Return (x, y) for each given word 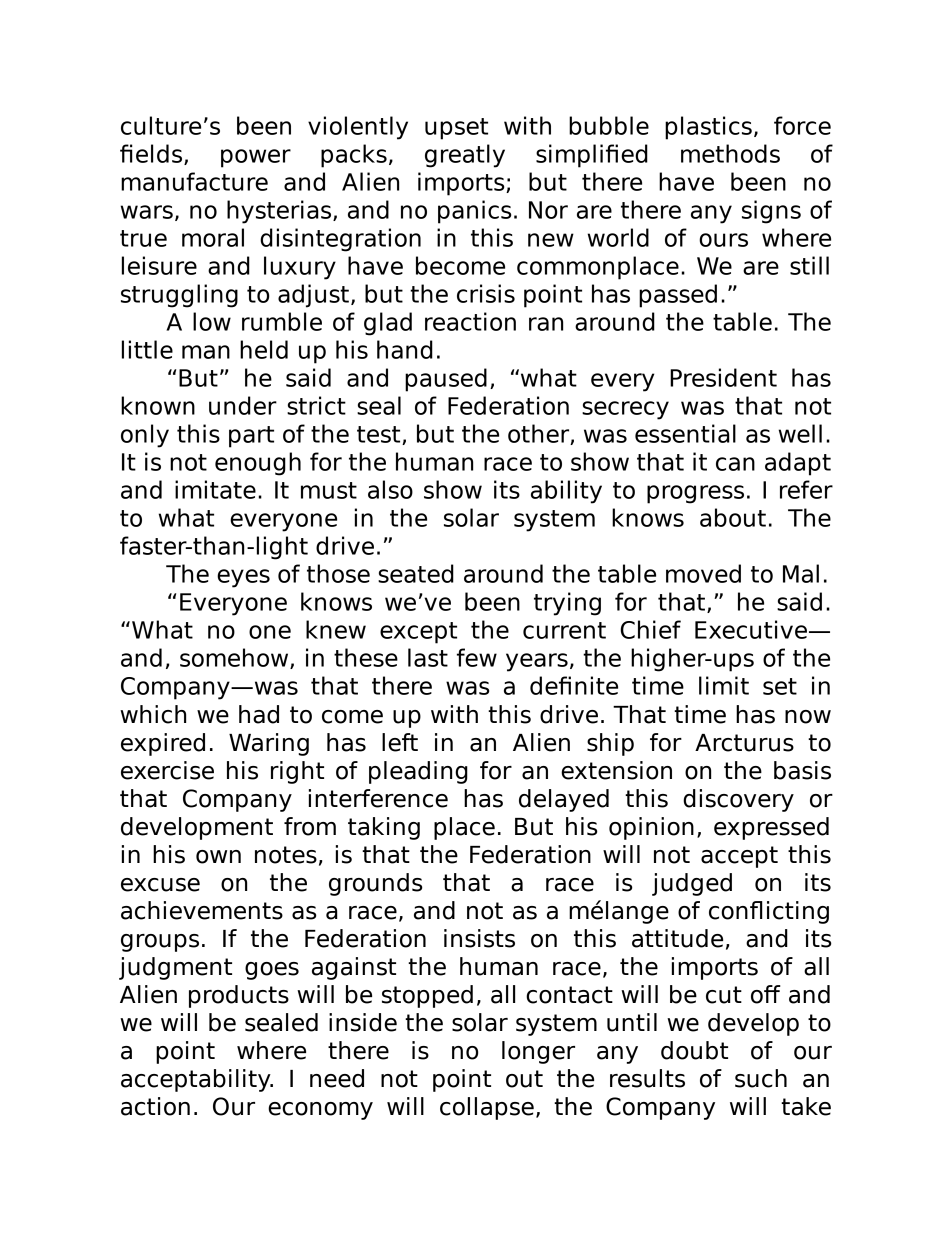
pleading (418, 772)
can (735, 464)
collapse (487, 1108)
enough (258, 464)
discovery (738, 800)
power (256, 158)
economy (320, 1111)
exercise (167, 770)
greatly (465, 156)
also (390, 489)
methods (730, 153)
